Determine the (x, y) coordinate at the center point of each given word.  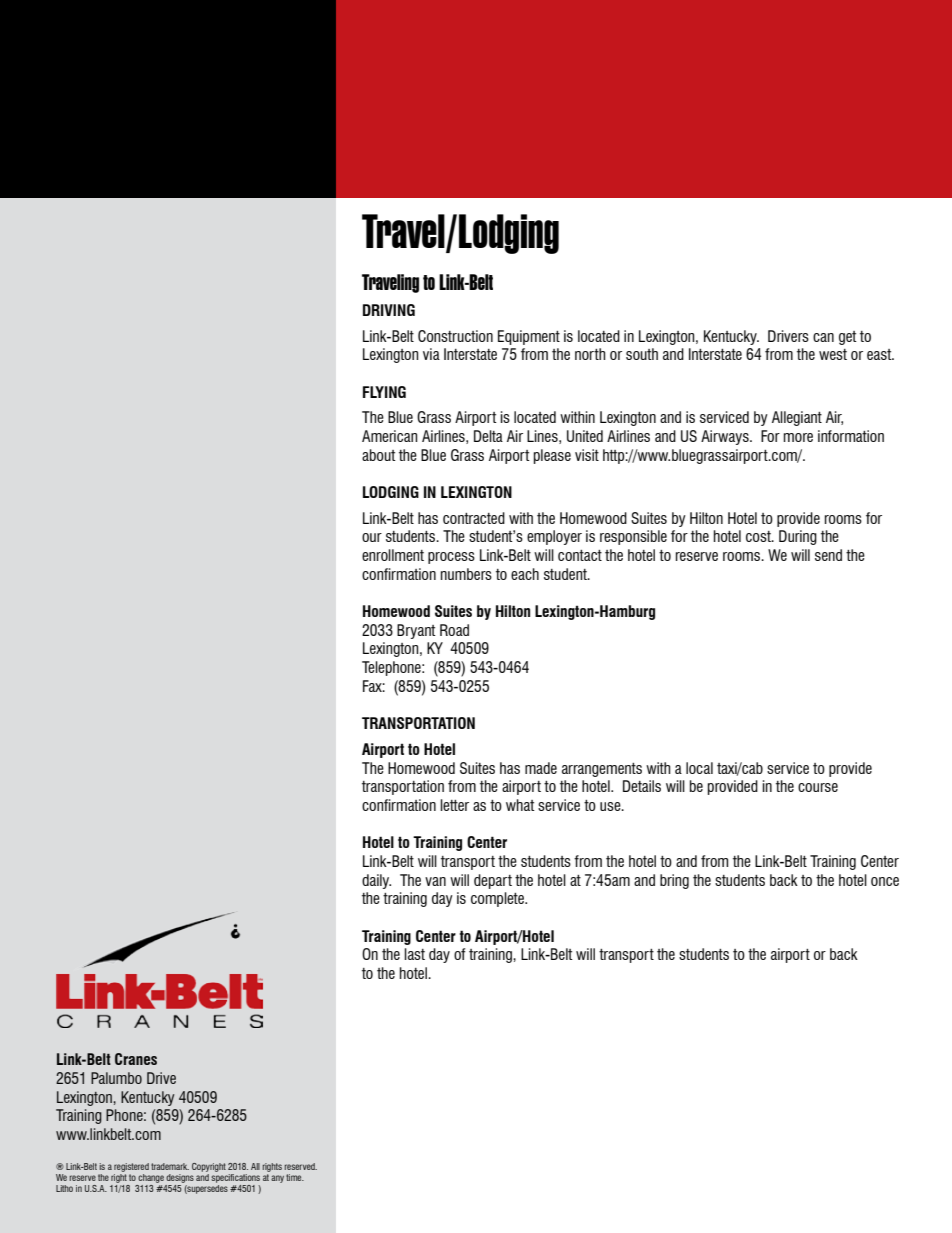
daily (376, 881)
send (828, 555)
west (833, 354)
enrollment (393, 555)
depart (493, 881)
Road (454, 630)
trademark (170, 1166)
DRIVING (389, 310)
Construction (455, 336)
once (885, 881)
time (295, 1177)
